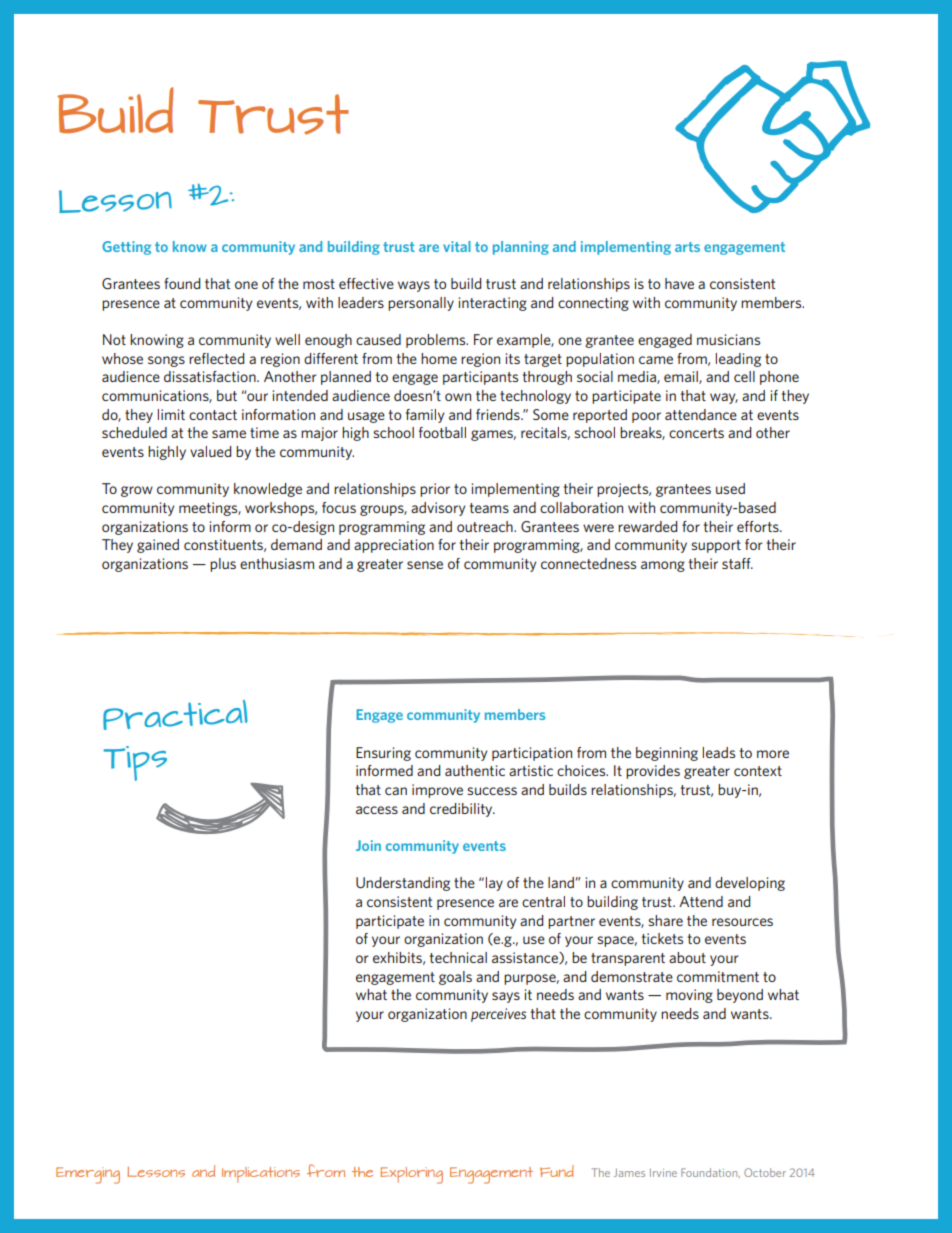 This screenshot has height=1233, width=952. Describe the element at coordinates (663, 566) in the screenshot. I see `among` at that location.
